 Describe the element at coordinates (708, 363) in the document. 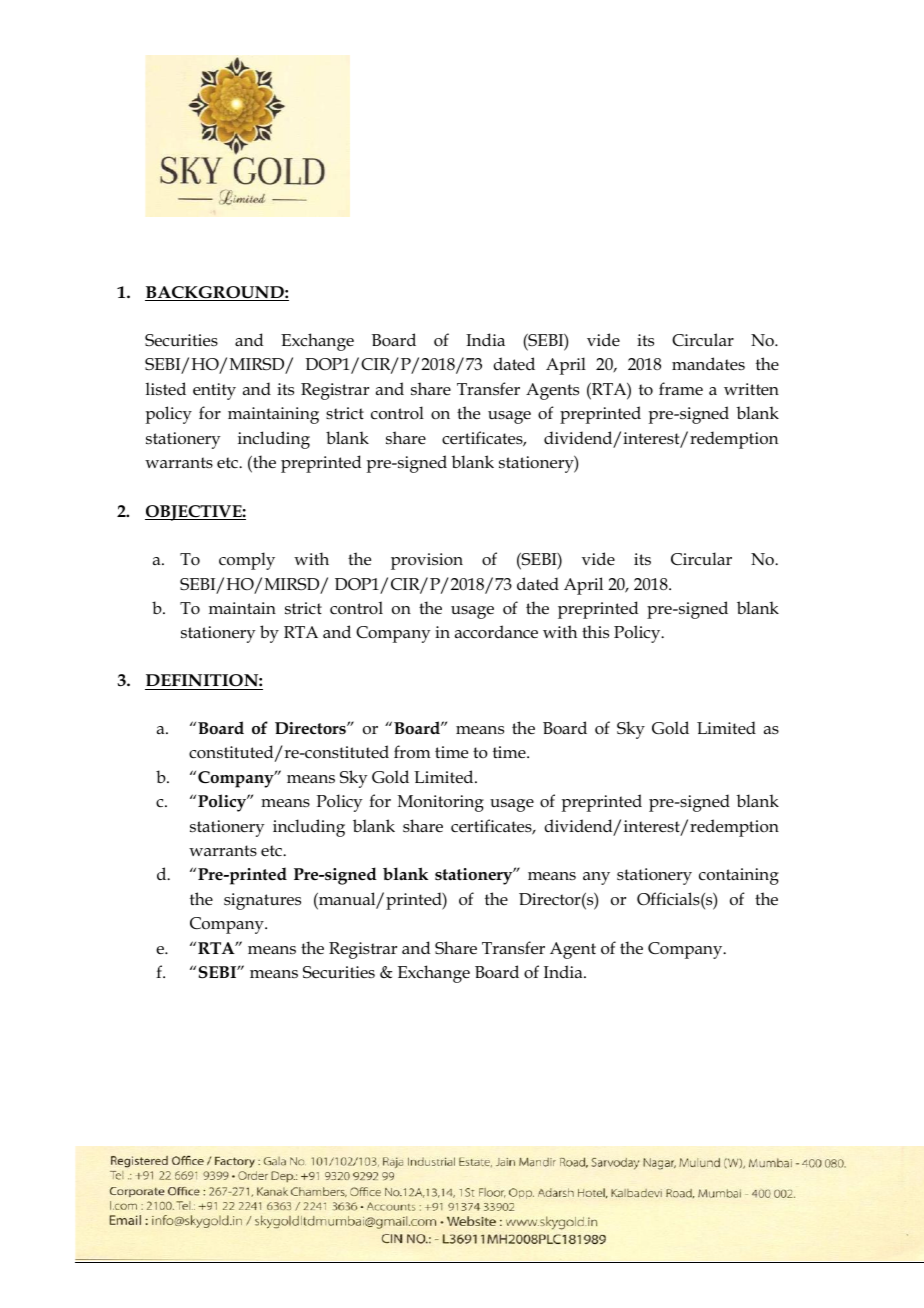

I see `mandates` at that location.
